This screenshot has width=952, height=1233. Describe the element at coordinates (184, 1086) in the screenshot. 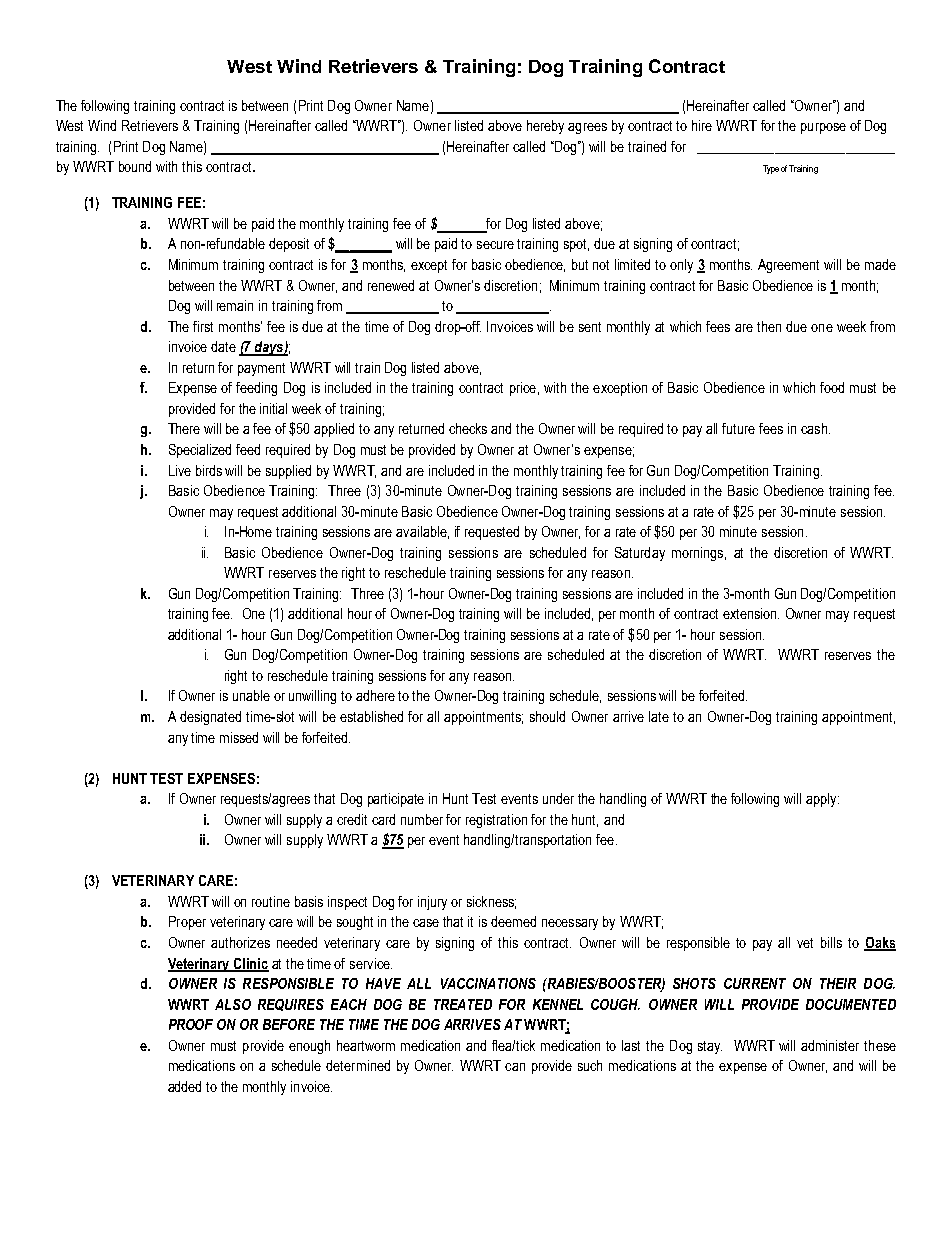

I see `added` at that location.
